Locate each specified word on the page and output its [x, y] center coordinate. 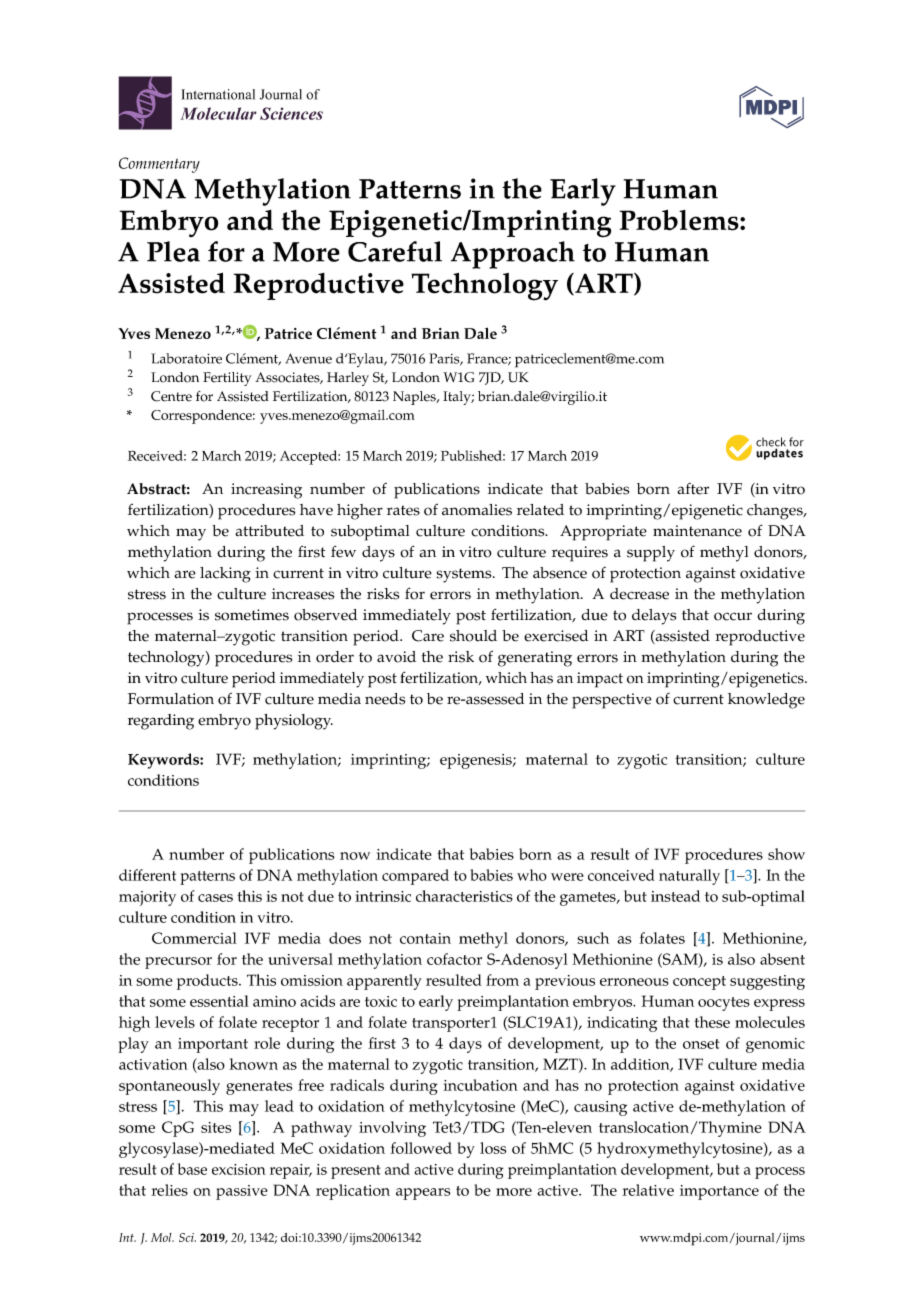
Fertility [227, 379]
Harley [348, 379]
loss [493, 1148]
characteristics [464, 896]
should [473, 636]
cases [215, 898]
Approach [513, 255]
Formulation [171, 699]
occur [733, 616]
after [693, 489]
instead [675, 896]
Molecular [218, 113]
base [192, 1169]
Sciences [291, 113]
